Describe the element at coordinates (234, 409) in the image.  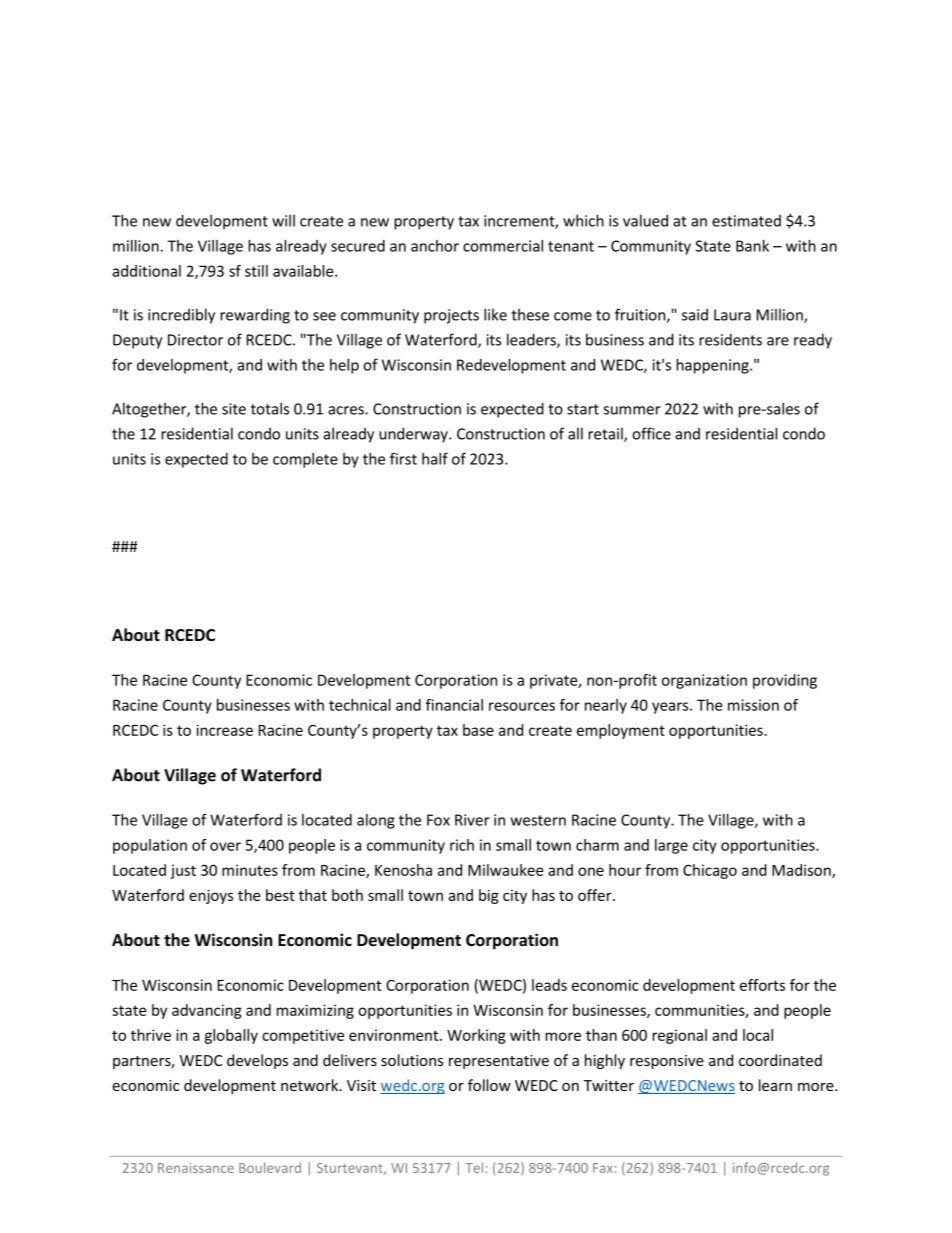
I see `site` at that location.
